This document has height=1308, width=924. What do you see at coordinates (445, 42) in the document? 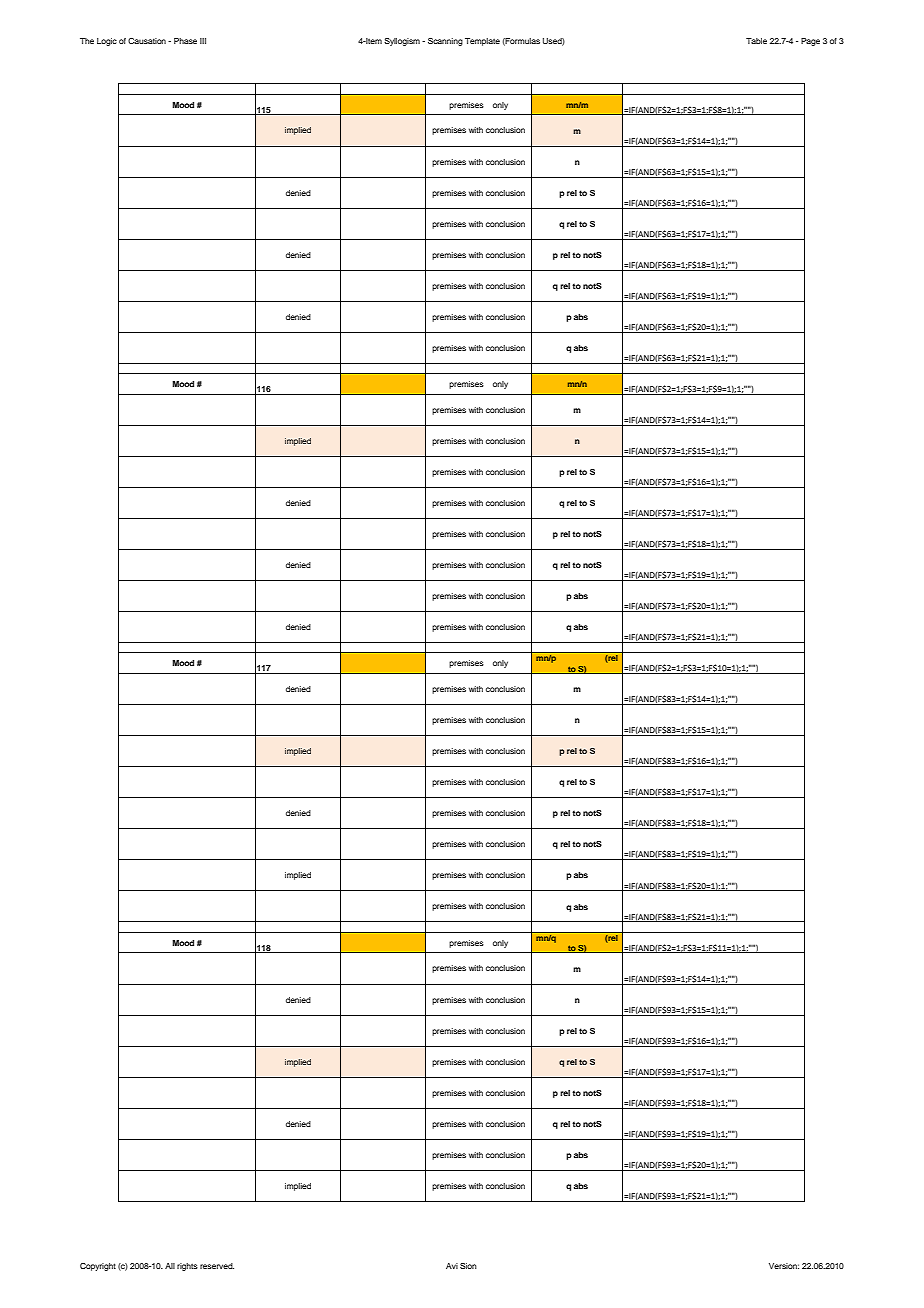
I see `Scanning` at bounding box center [445, 42].
